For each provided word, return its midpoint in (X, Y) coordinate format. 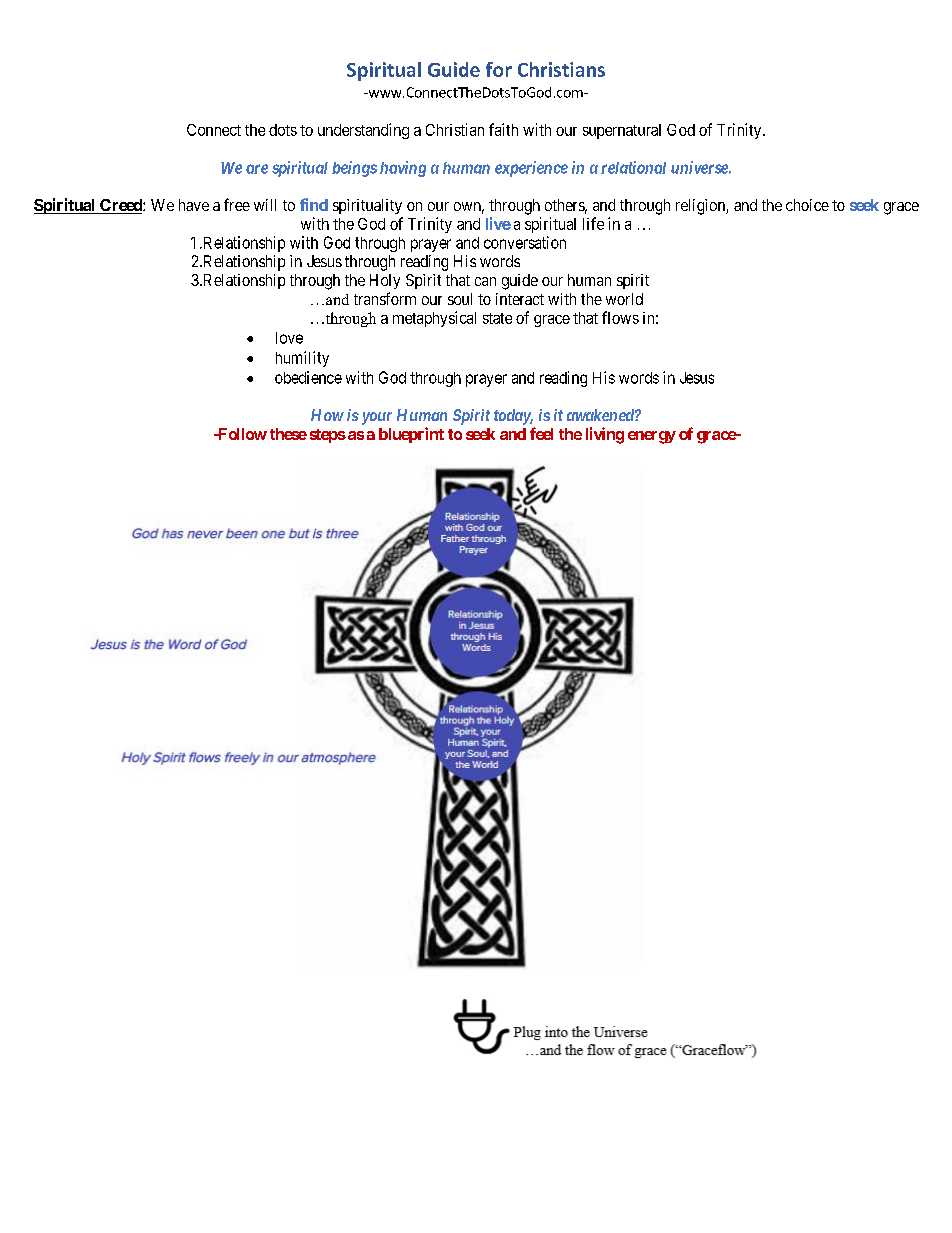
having (403, 169)
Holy (385, 281)
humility (302, 359)
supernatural (622, 131)
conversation (525, 242)
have (194, 205)
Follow (241, 434)
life (593, 223)
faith (503, 129)
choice (807, 205)
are (257, 169)
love (289, 338)
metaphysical (434, 319)
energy (652, 437)
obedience (308, 377)
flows (620, 317)
